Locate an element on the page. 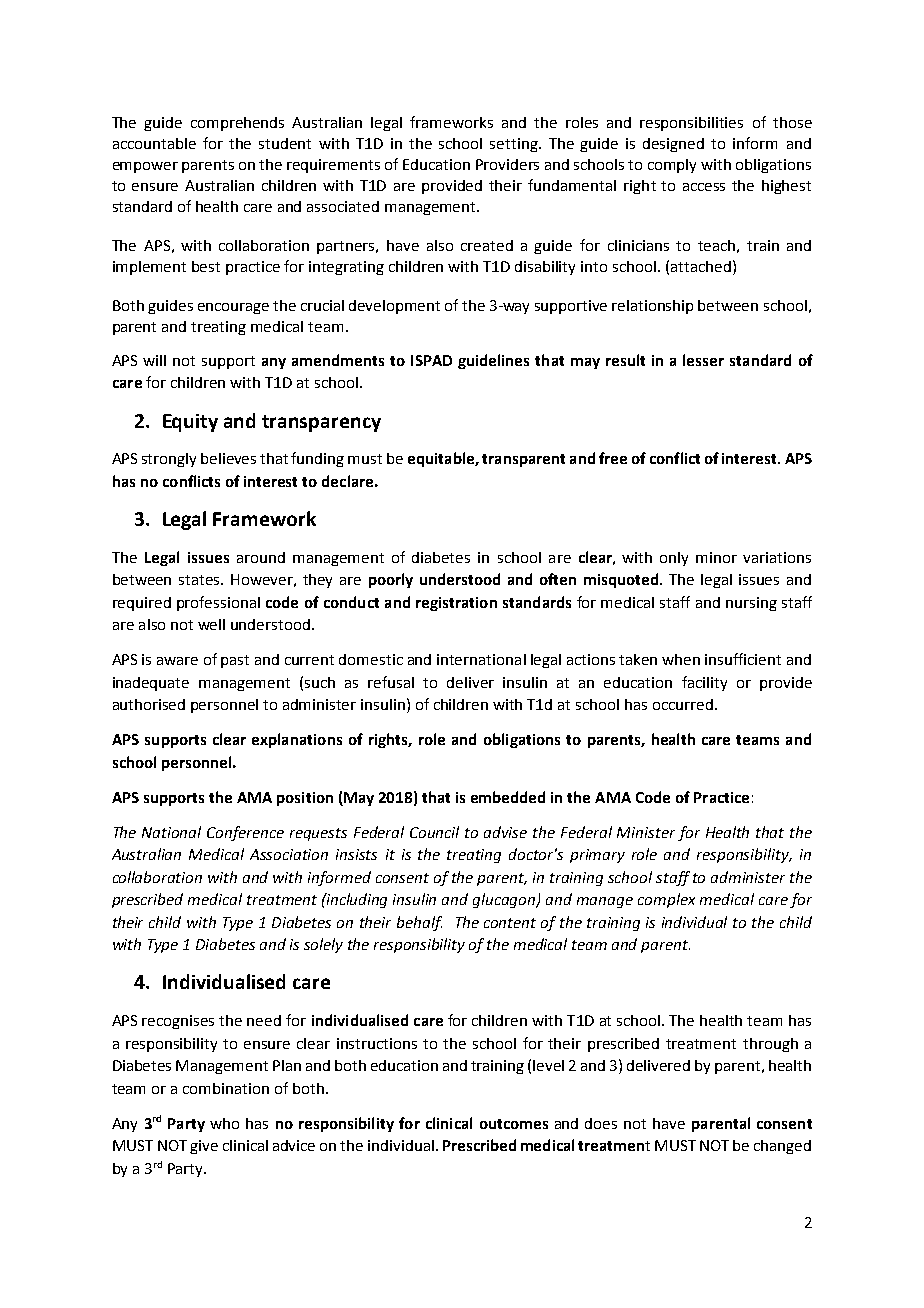 Image resolution: width=924 pixels, height=1308 pixels. registration is located at coordinates (456, 604).
